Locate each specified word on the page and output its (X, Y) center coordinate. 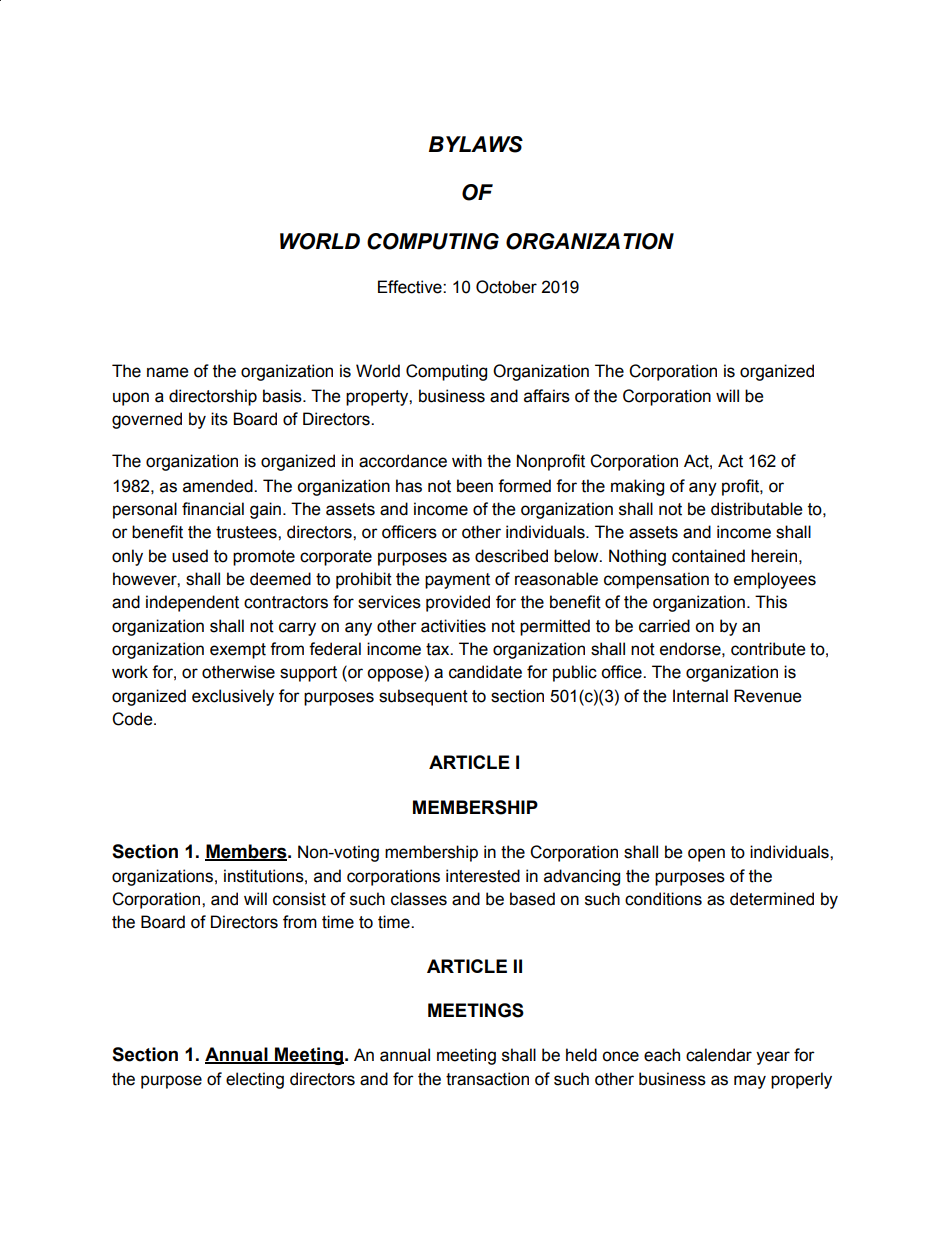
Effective (411, 287)
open (706, 855)
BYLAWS (476, 144)
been (475, 486)
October (506, 287)
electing (255, 1080)
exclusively (233, 697)
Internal (700, 696)
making (637, 487)
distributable (756, 509)
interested (483, 876)
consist (299, 899)
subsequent (423, 697)
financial (213, 509)
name (167, 372)
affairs (547, 396)
